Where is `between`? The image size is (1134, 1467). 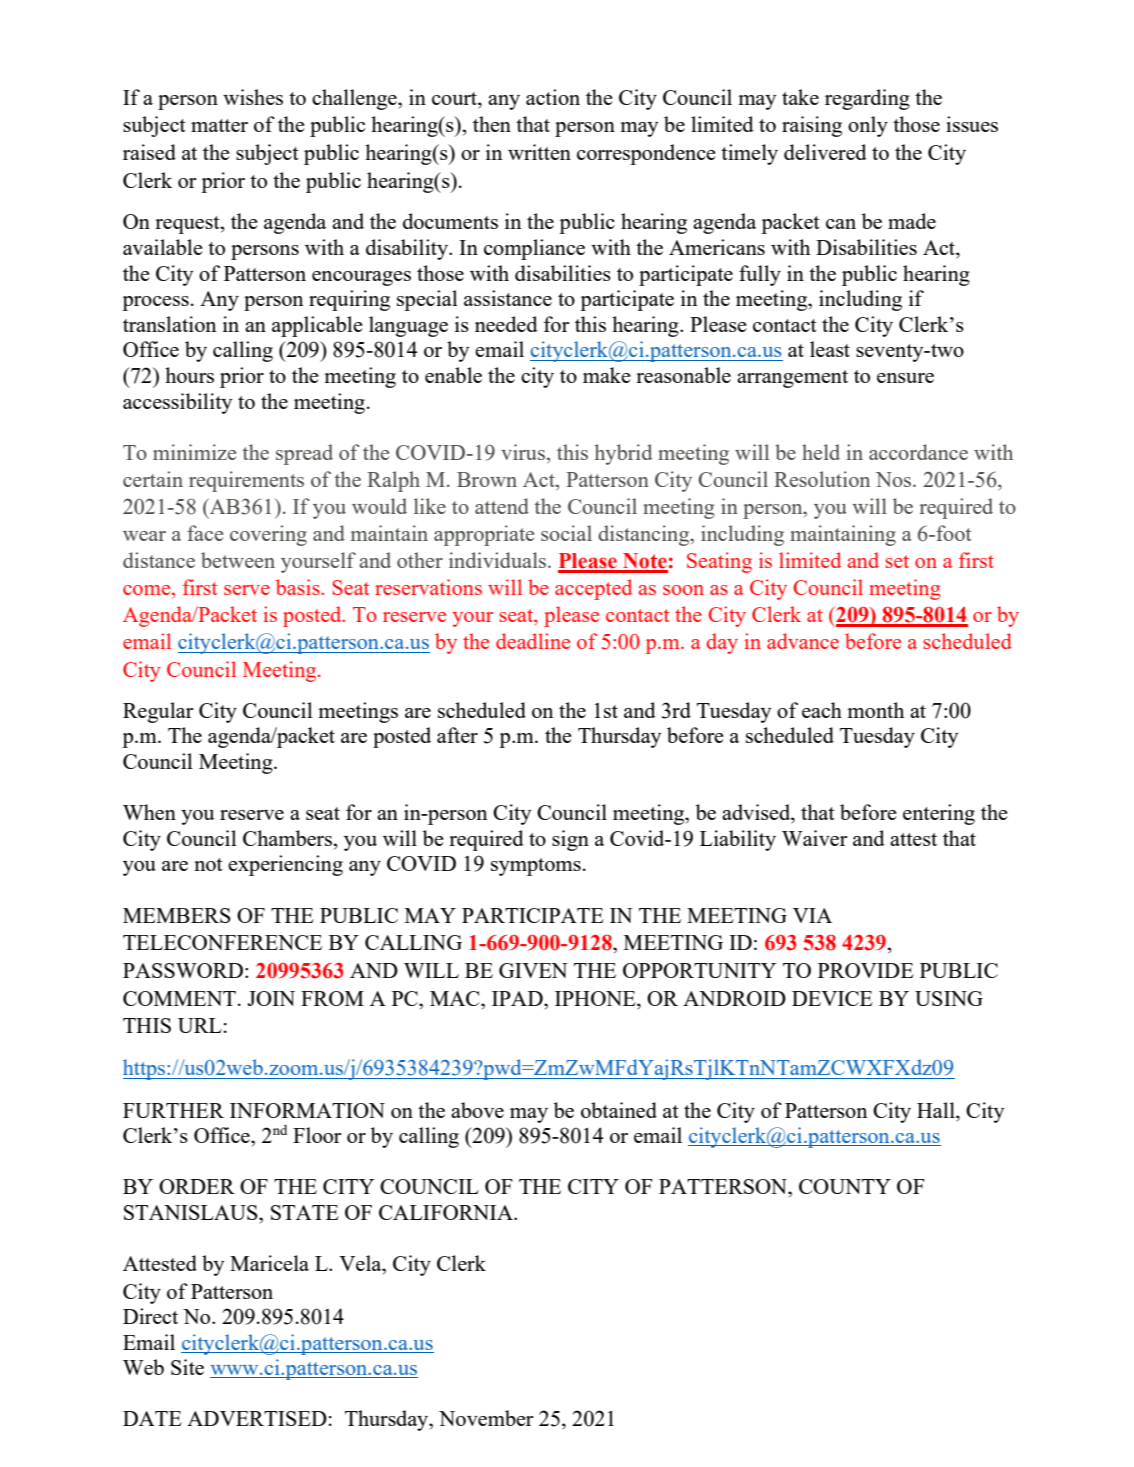 between is located at coordinates (238, 560).
